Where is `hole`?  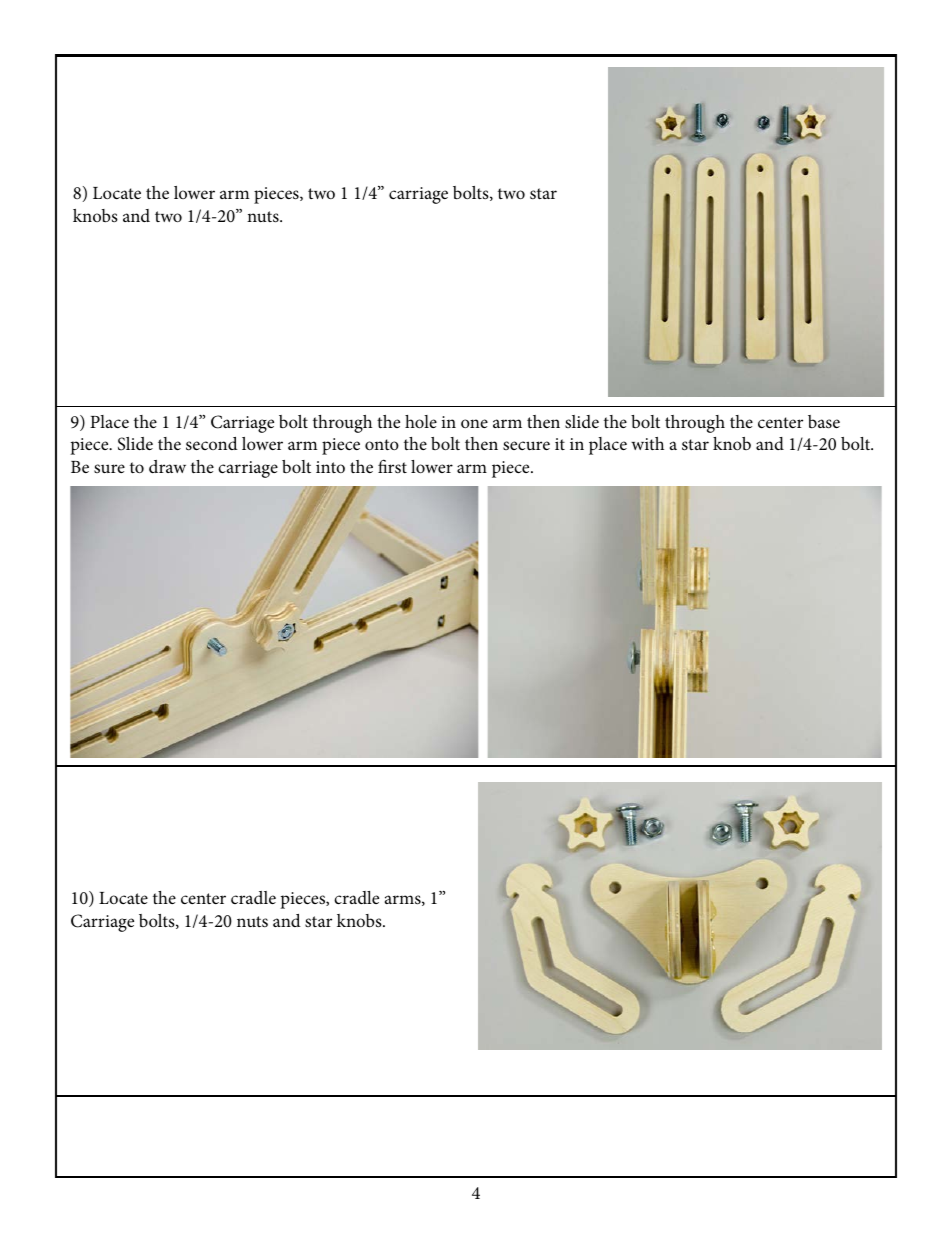 hole is located at coordinates (421, 421).
